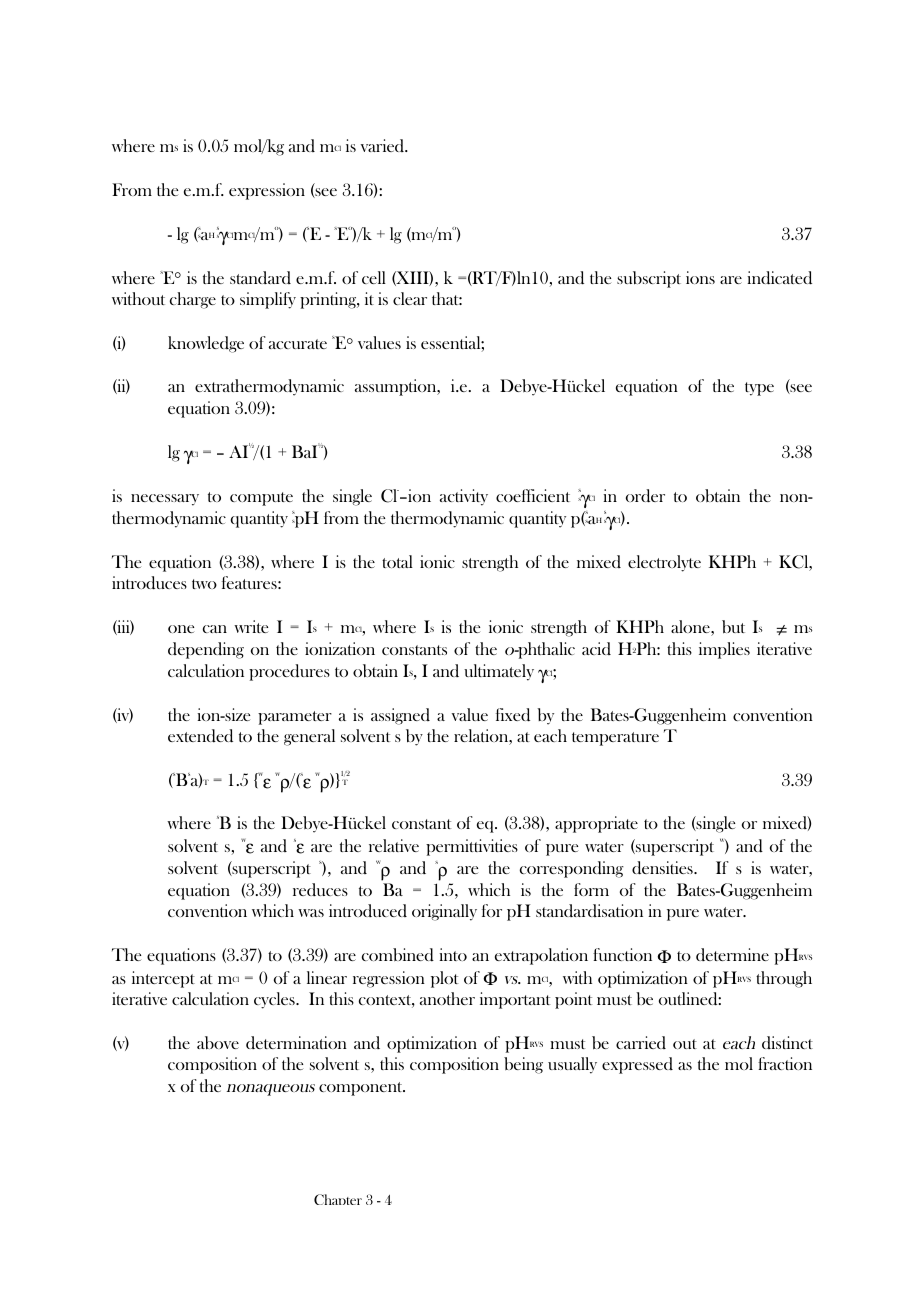 The width and height of the document is (924, 1308). What do you see at coordinates (267, 191) in the document?
I see `expression` at bounding box center [267, 191].
